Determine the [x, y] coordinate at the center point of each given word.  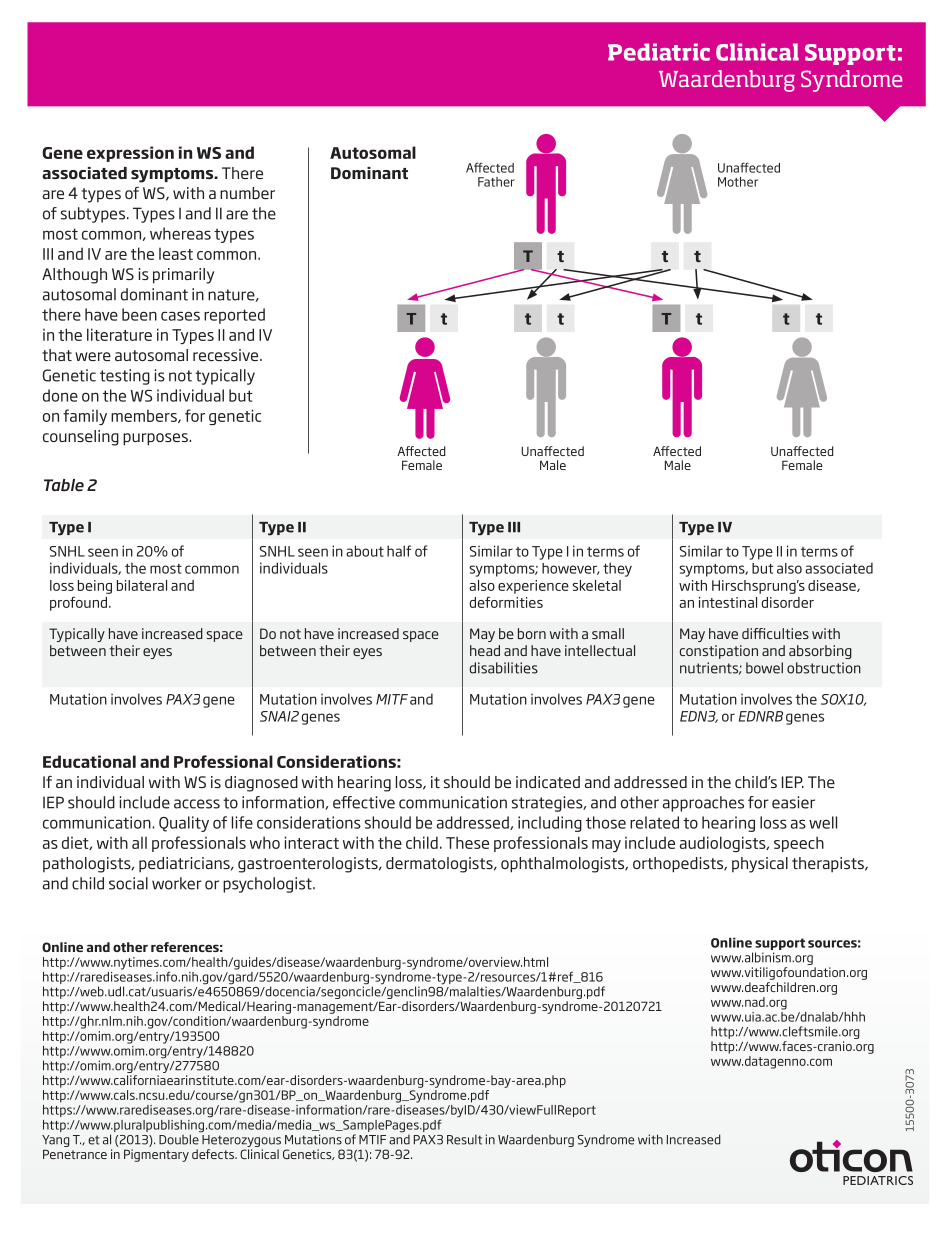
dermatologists [440, 865]
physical [760, 865]
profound [80, 603]
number [247, 193]
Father [496, 182]
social [128, 883]
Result [464, 1139]
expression [130, 154]
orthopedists [679, 865]
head [485, 650]
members [145, 416]
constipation [719, 652]
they [617, 569]
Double [179, 1139]
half [399, 551]
